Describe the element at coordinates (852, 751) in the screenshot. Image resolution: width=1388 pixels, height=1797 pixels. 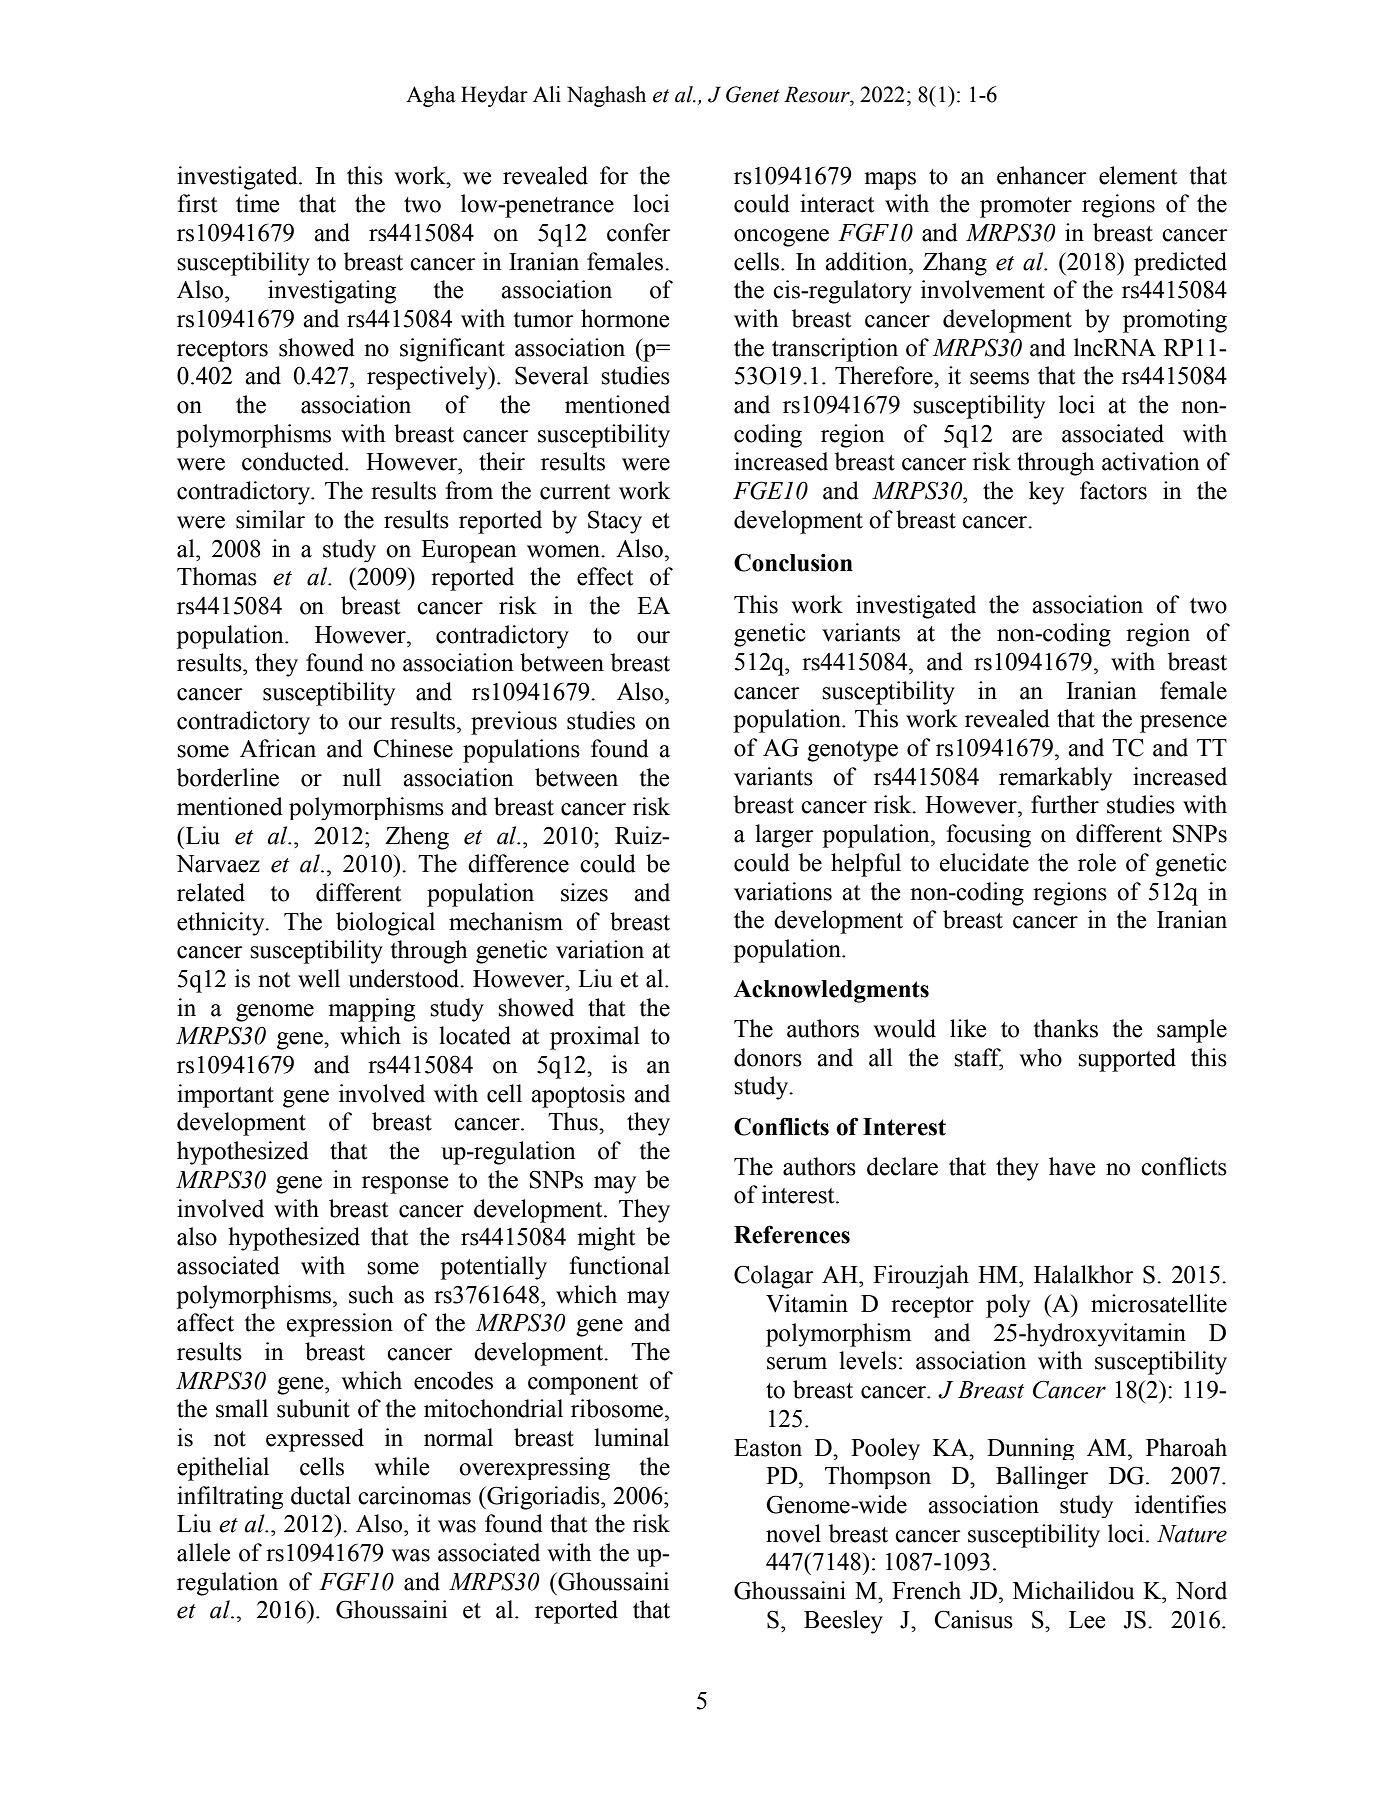
I see `genotype` at that location.
